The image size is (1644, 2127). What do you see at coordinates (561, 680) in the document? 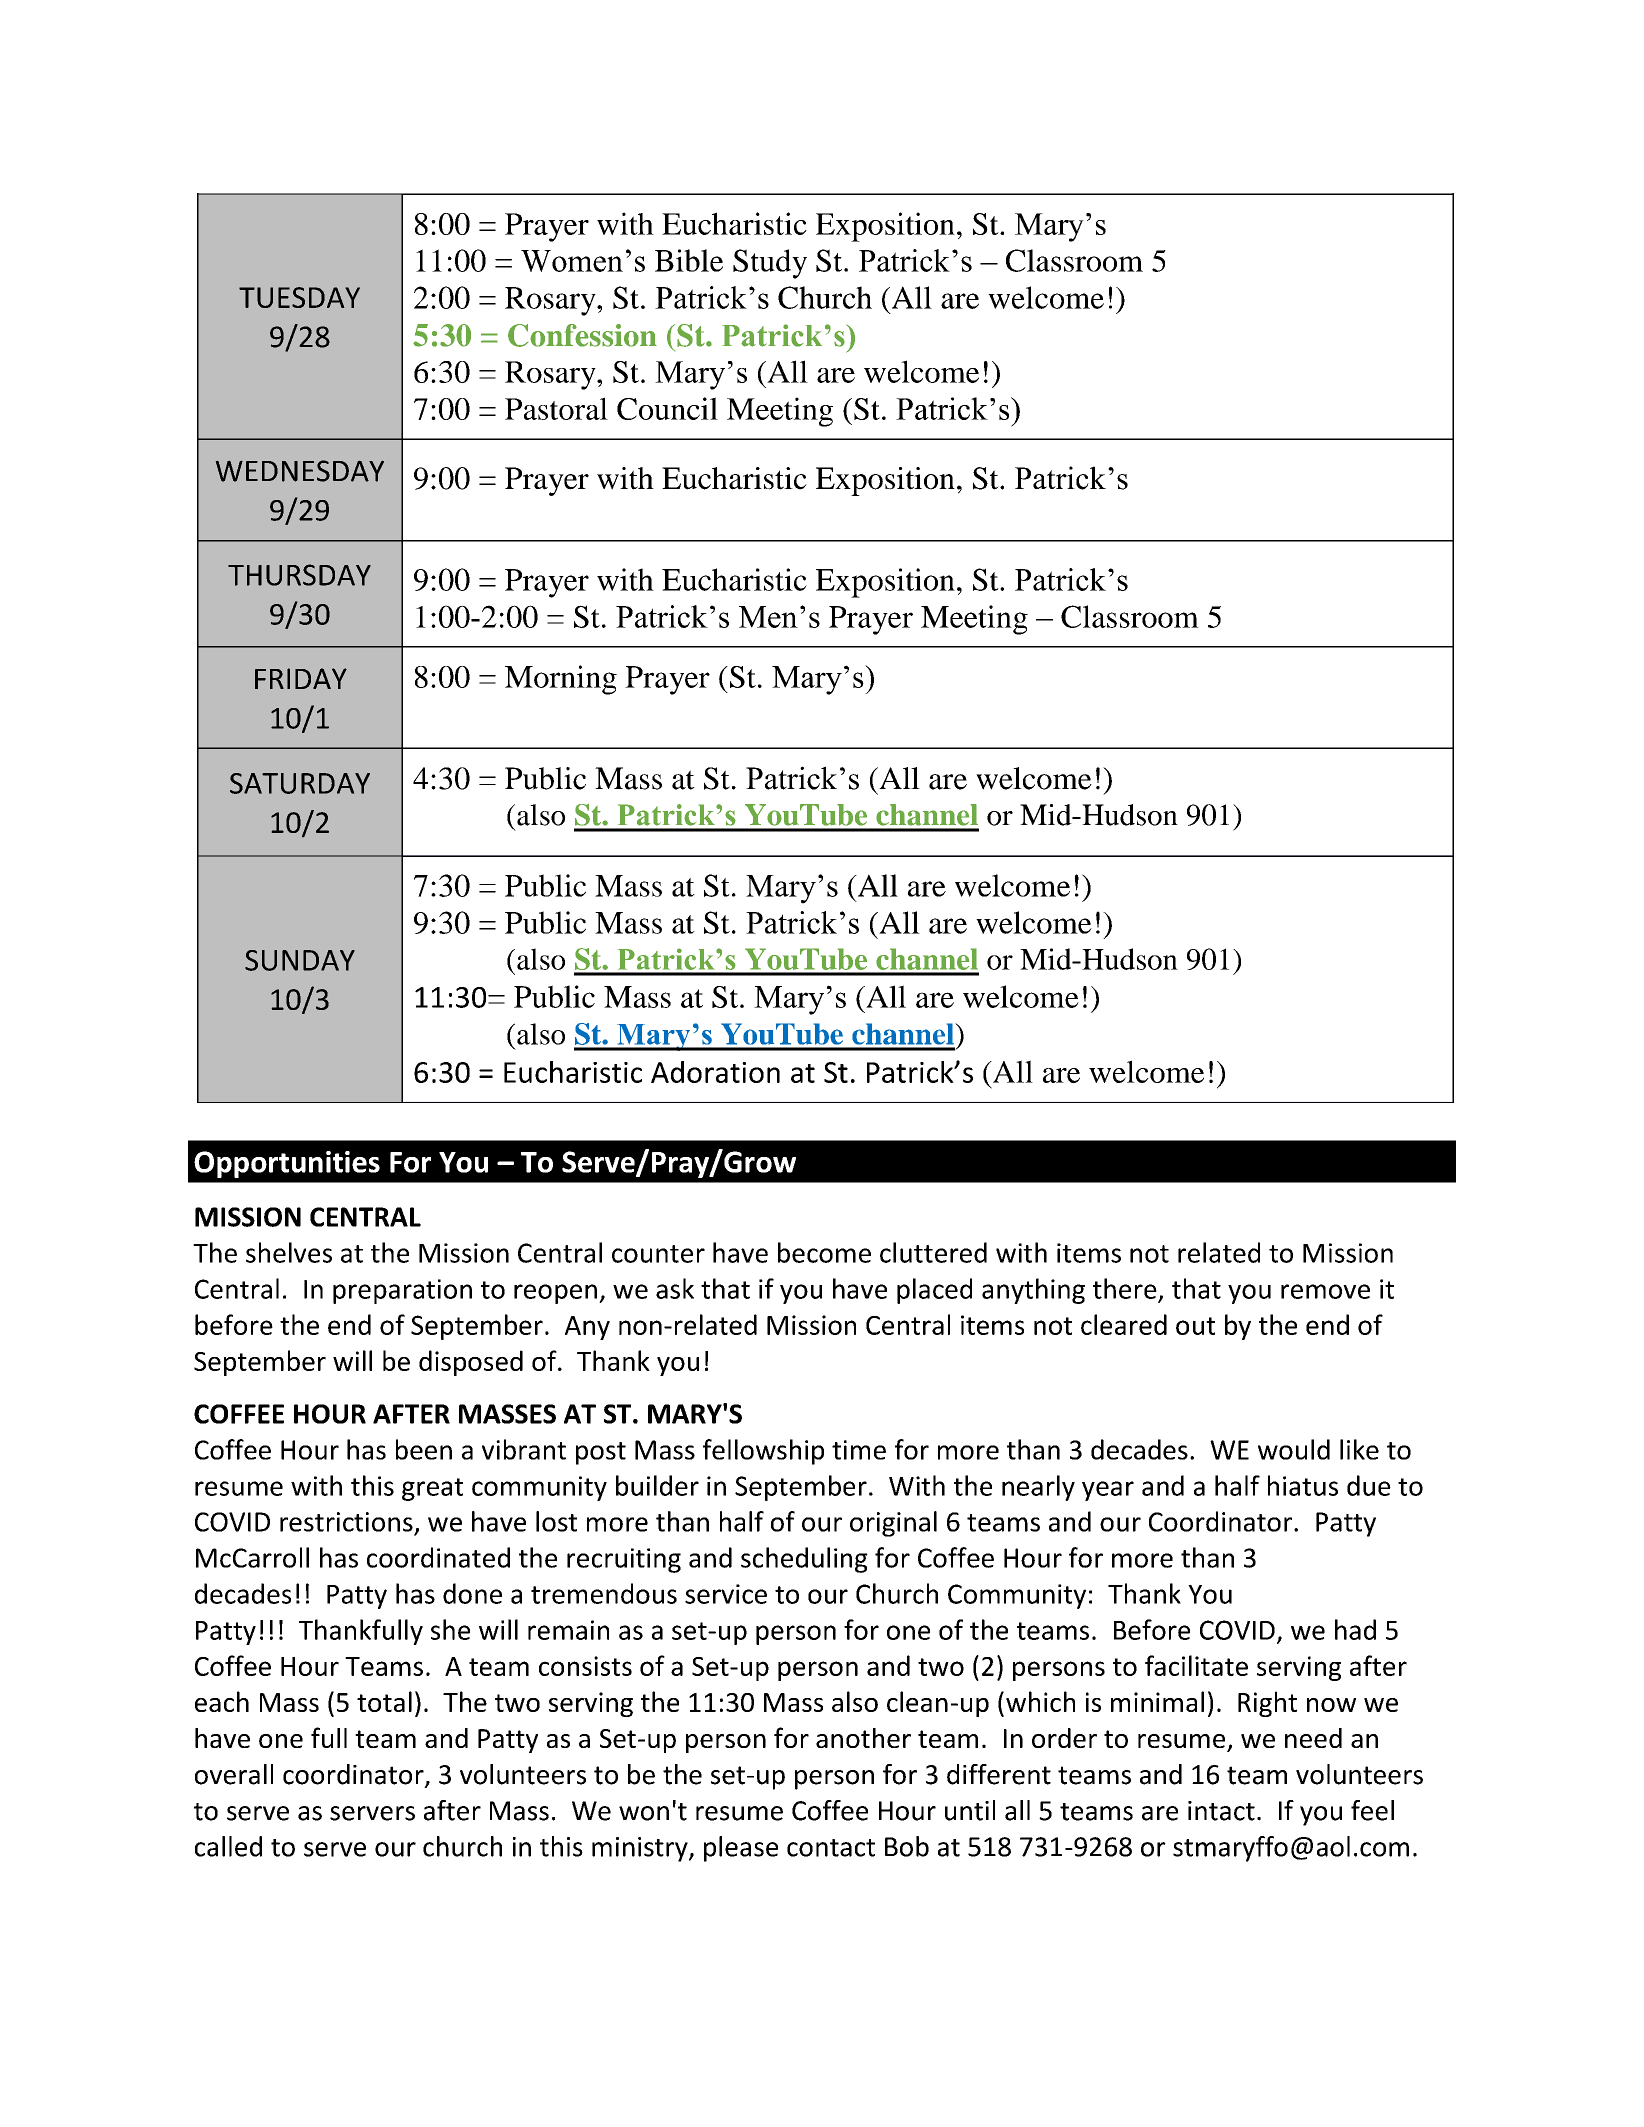
I see `Morning` at bounding box center [561, 680].
